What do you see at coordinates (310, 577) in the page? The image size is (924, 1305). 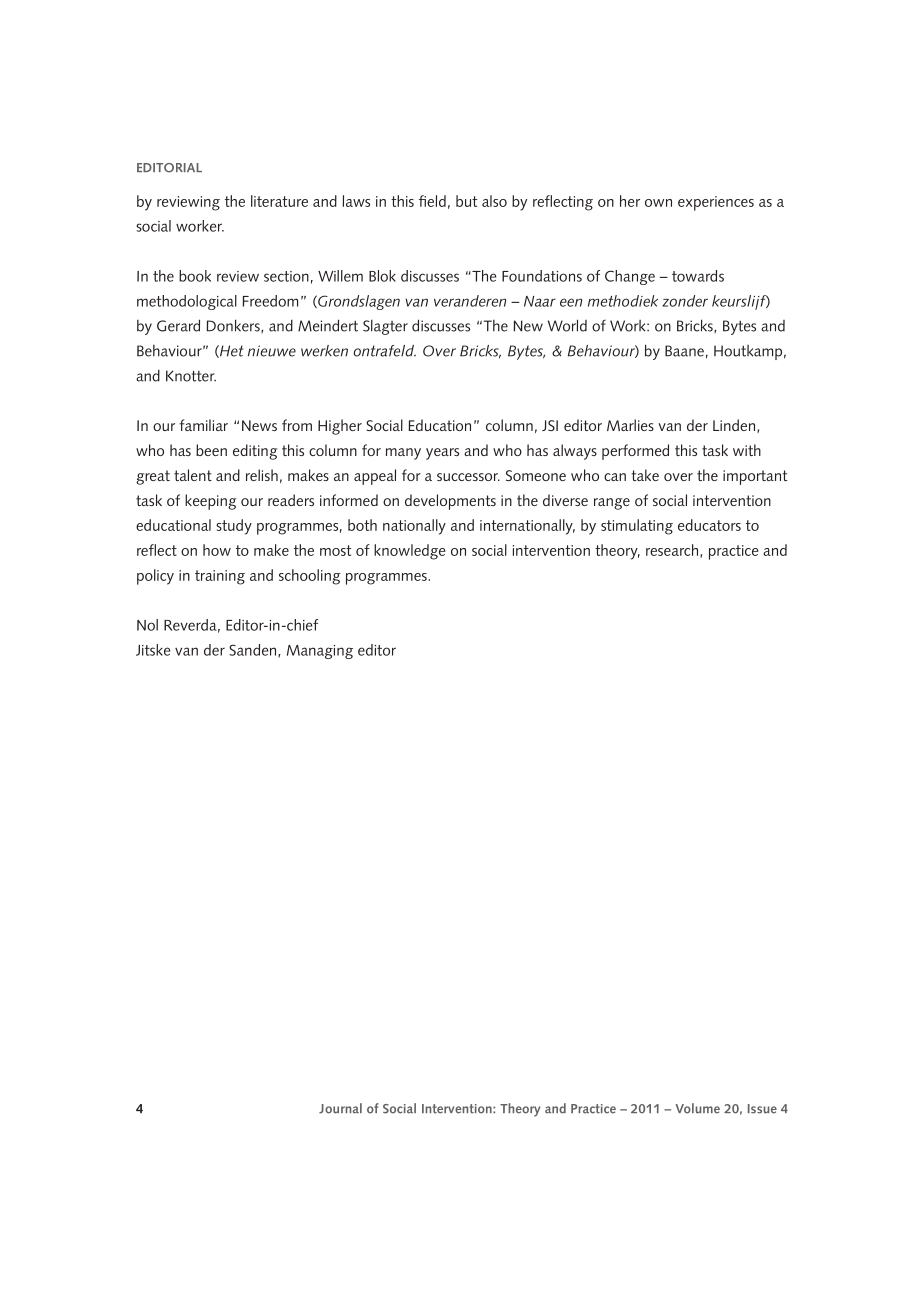 I see `schooling` at bounding box center [310, 577].
